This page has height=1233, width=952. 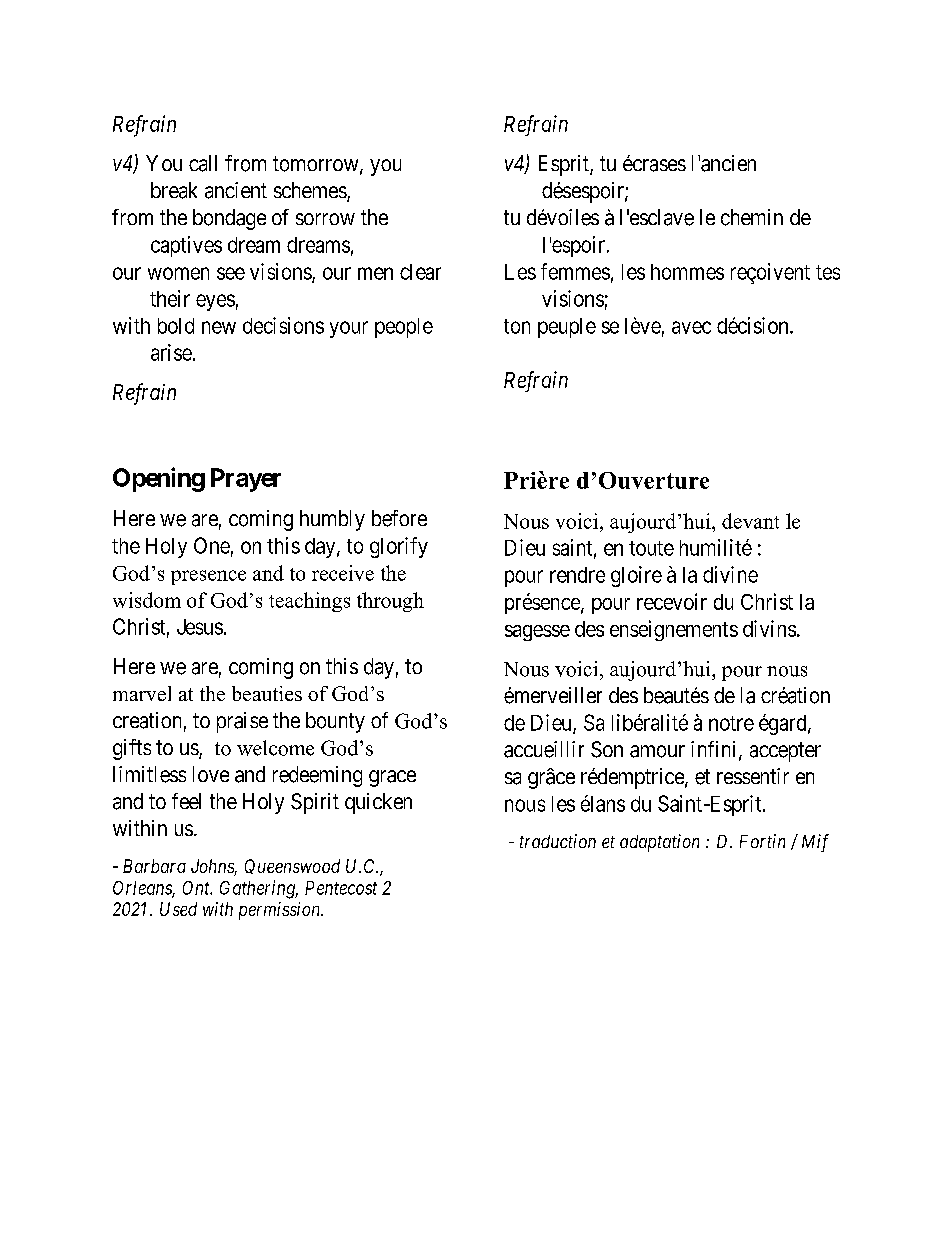 What do you see at coordinates (691, 327) in the page?
I see `avec` at bounding box center [691, 327].
